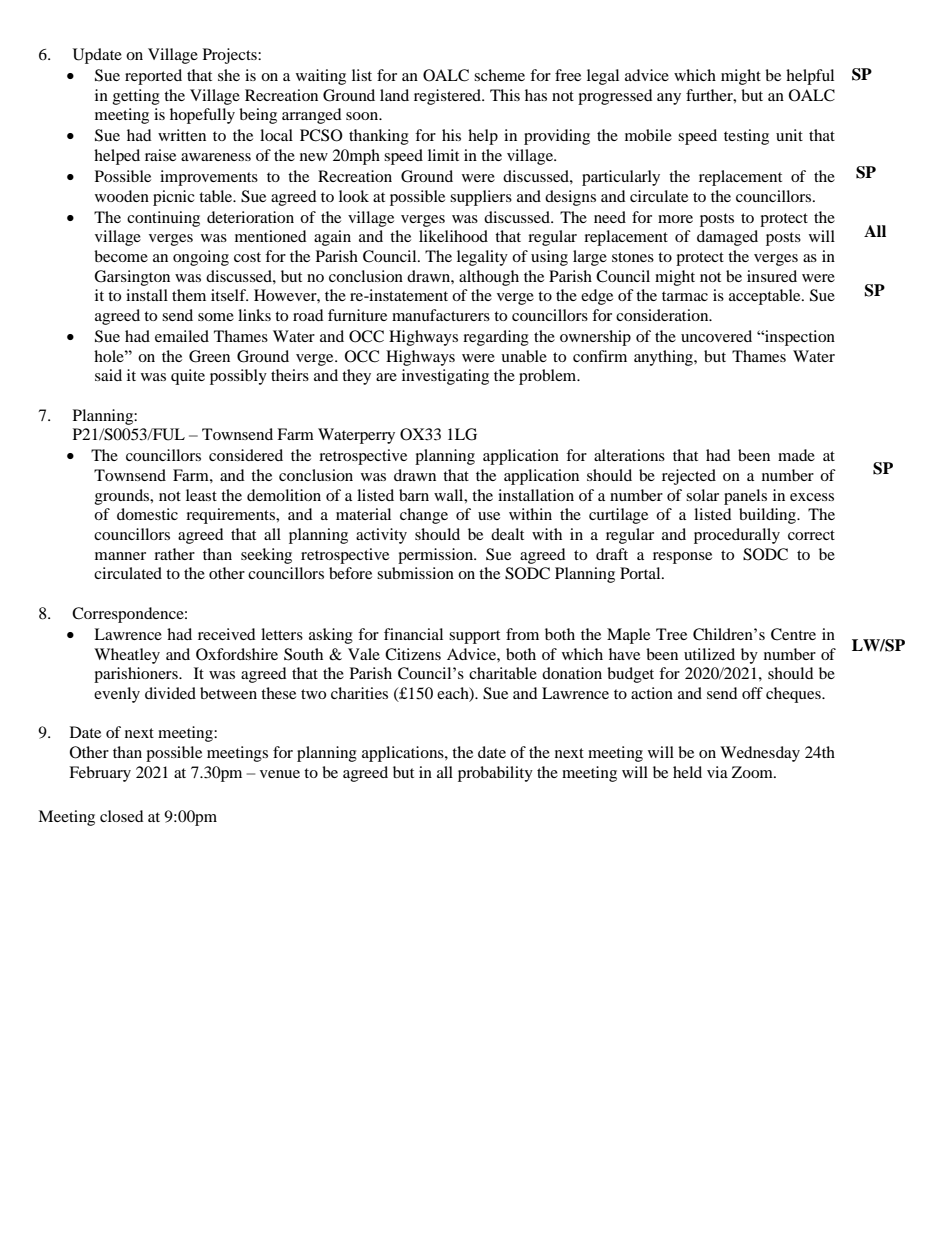  I want to click on ongoing, so click(201, 258).
